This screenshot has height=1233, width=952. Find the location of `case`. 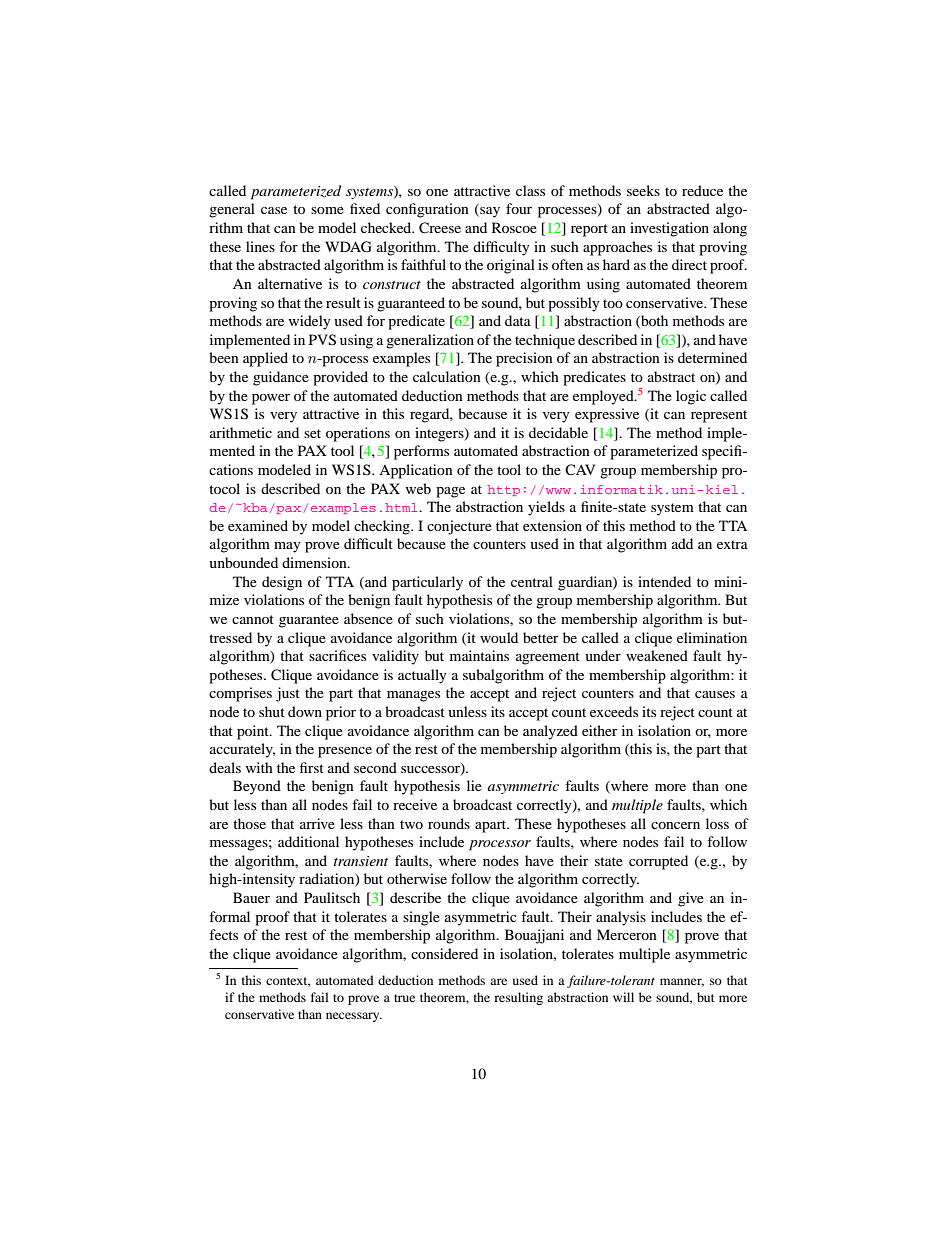

case is located at coordinates (274, 210).
